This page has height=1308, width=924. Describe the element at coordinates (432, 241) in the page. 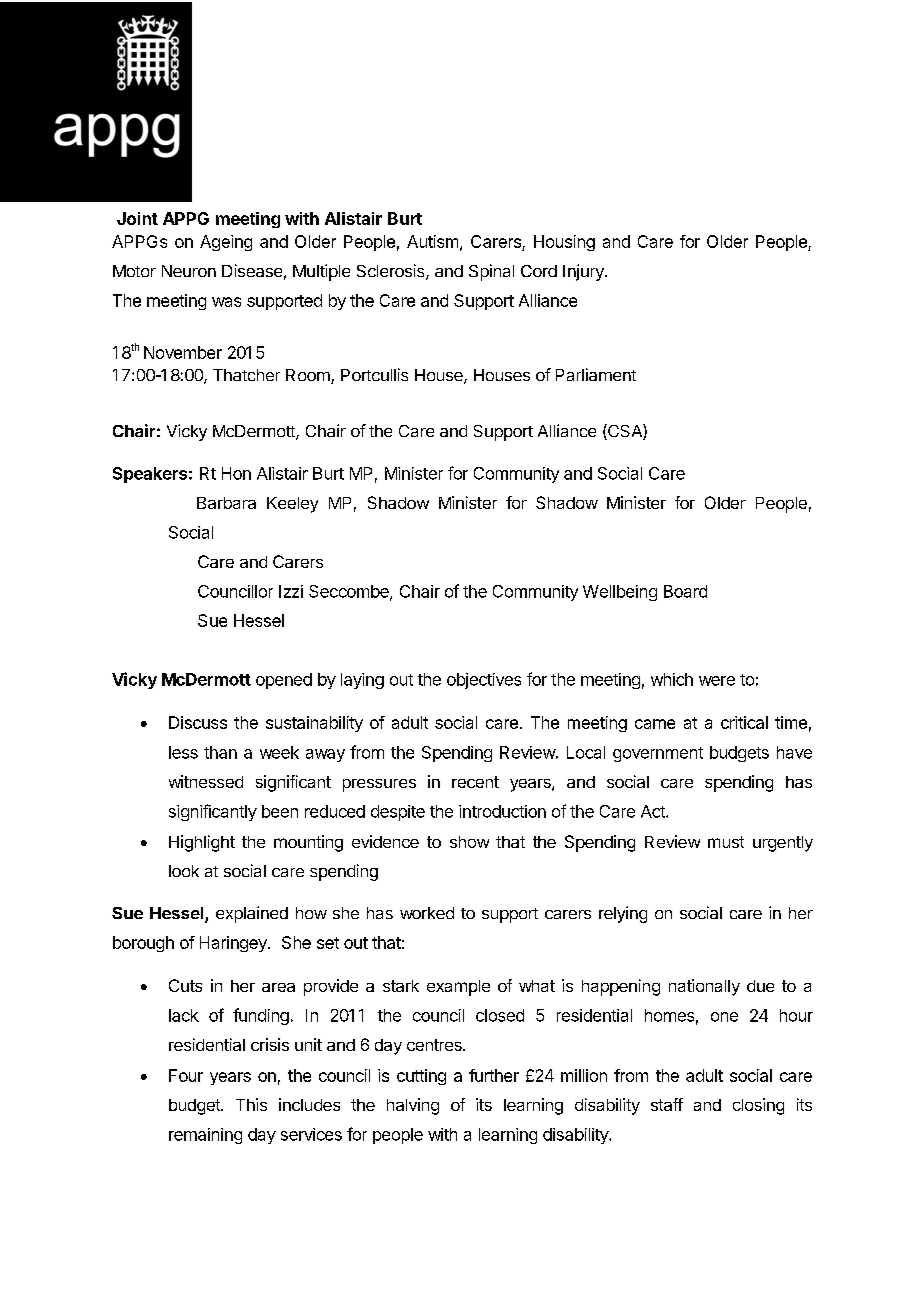

I see `Autism` at that location.
